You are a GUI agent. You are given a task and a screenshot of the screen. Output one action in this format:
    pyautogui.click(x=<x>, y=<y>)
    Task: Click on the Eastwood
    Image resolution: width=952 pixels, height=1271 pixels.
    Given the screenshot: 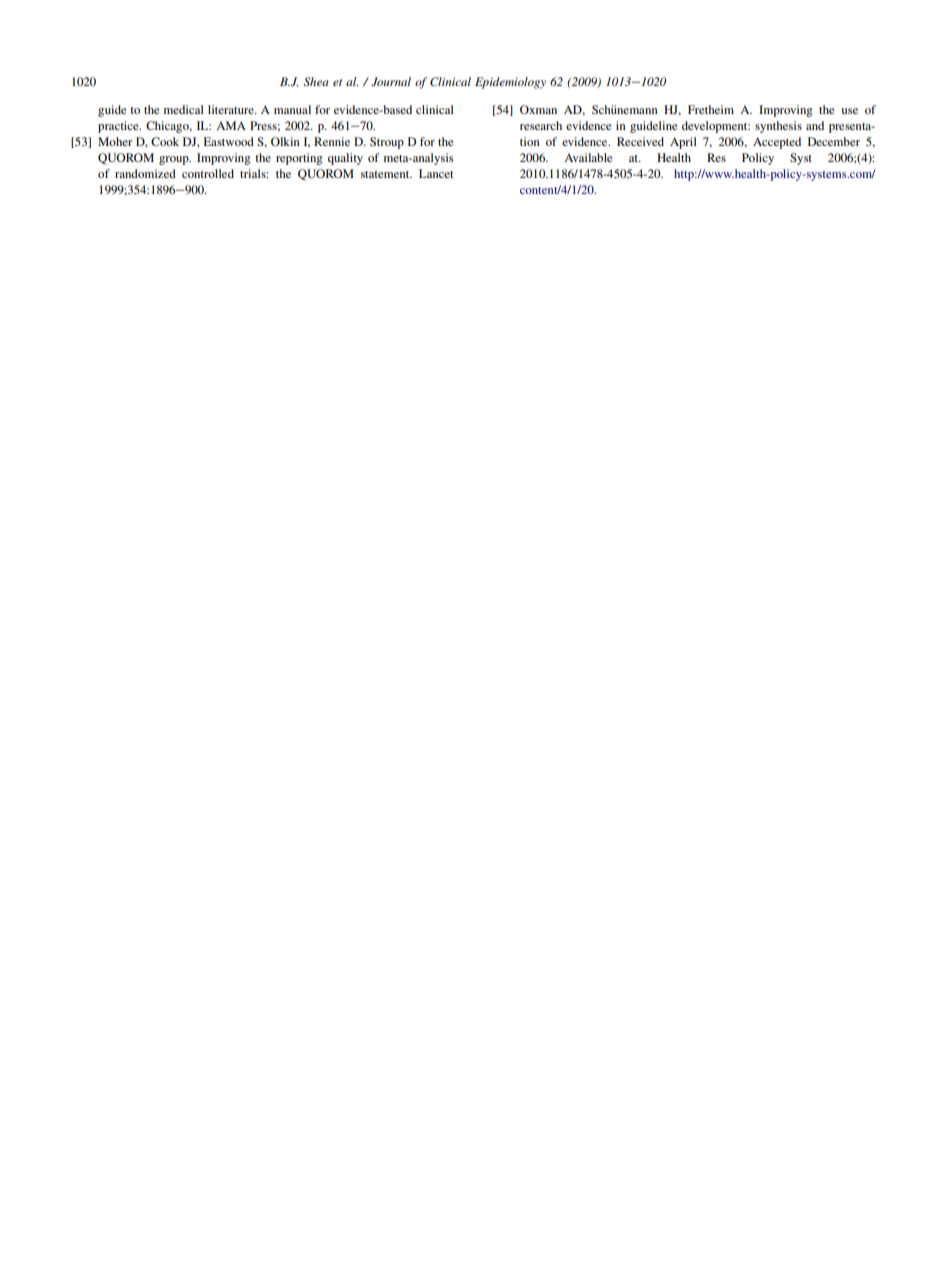 What is the action you would take?
    pyautogui.click(x=229, y=141)
